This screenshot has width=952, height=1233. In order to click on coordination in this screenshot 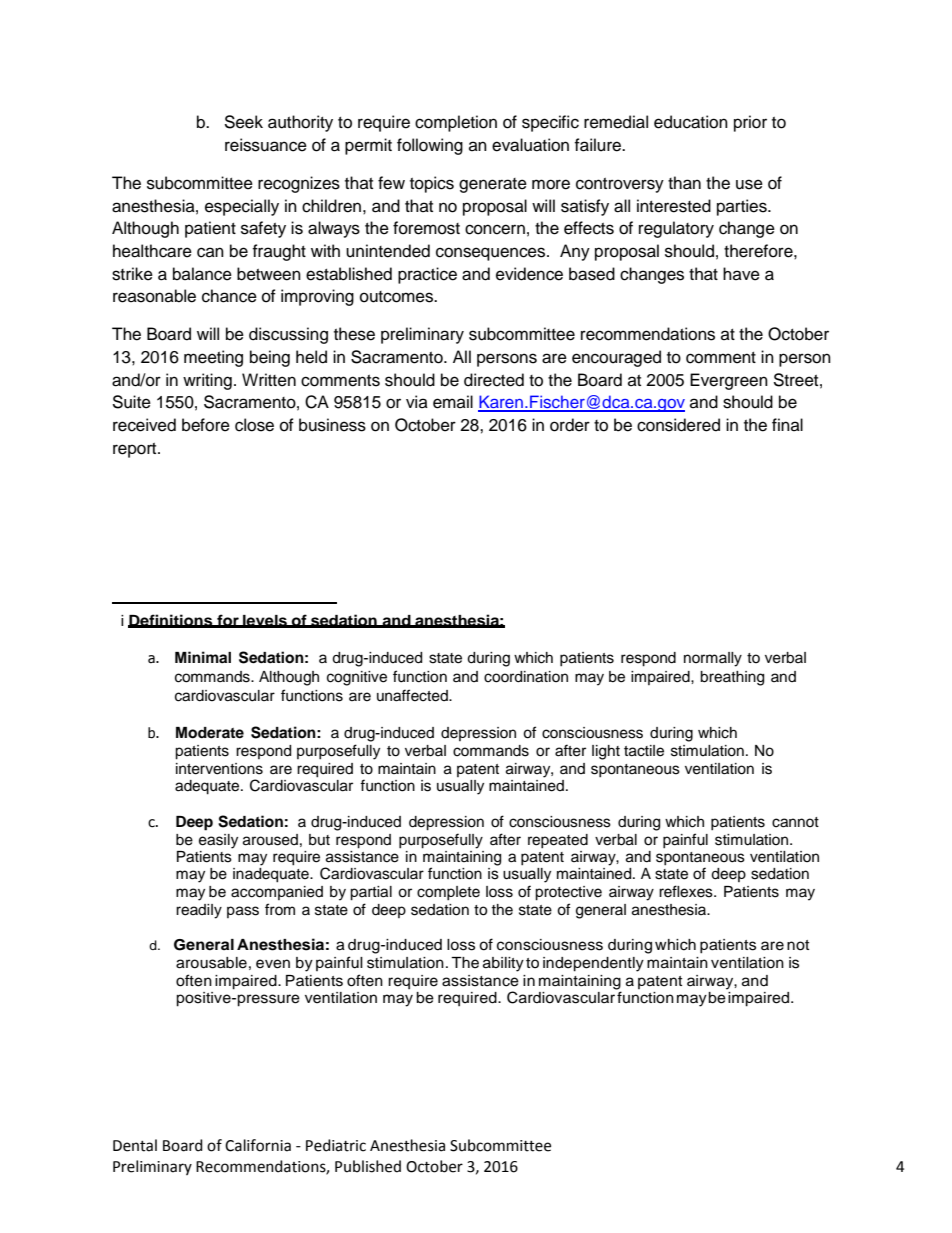, I will do `click(526, 677)`.
